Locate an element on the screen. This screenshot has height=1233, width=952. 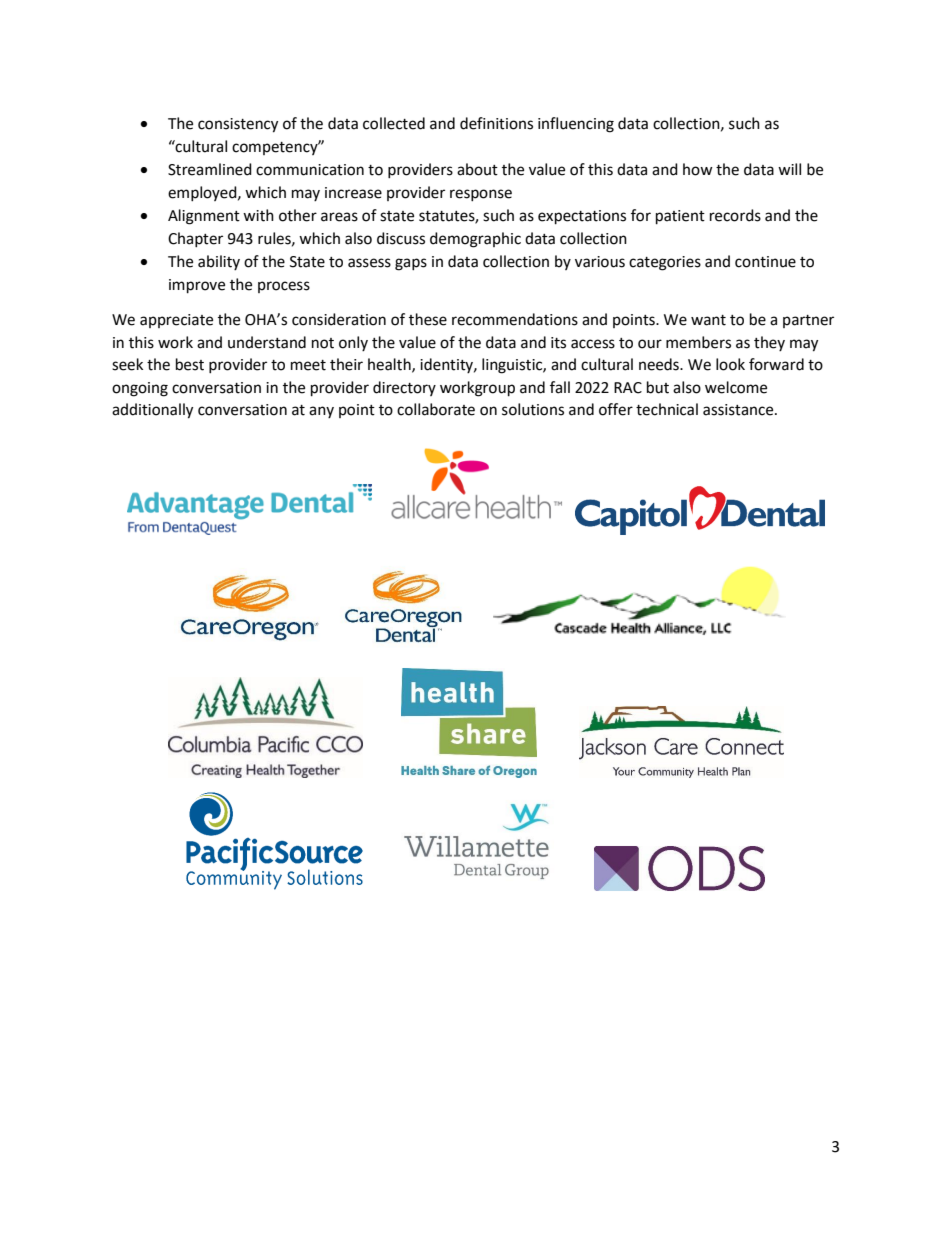
definitions is located at coordinates (496, 123).
